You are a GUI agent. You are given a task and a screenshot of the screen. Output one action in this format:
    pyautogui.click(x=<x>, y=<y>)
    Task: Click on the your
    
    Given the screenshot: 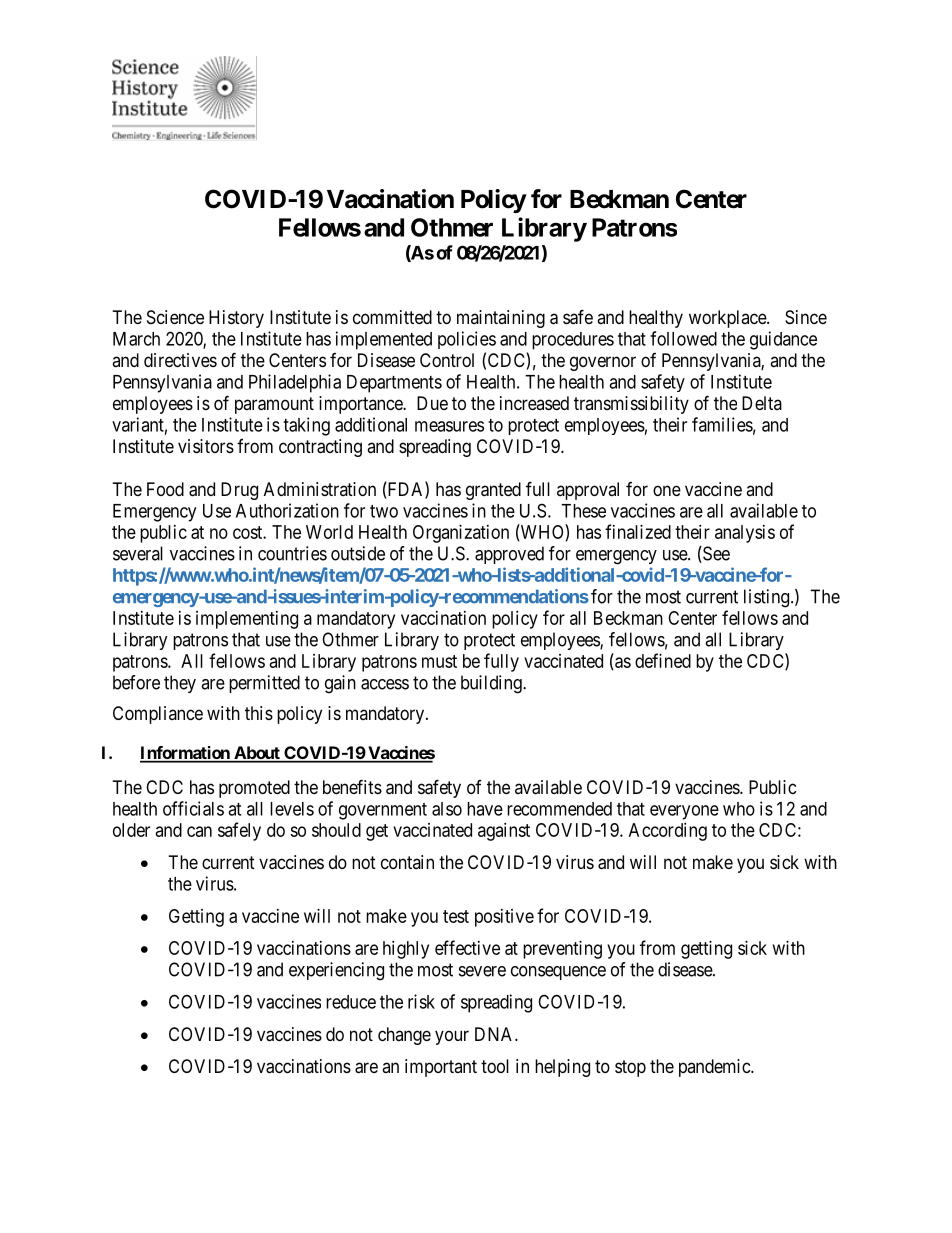 What is the action you would take?
    pyautogui.click(x=452, y=1037)
